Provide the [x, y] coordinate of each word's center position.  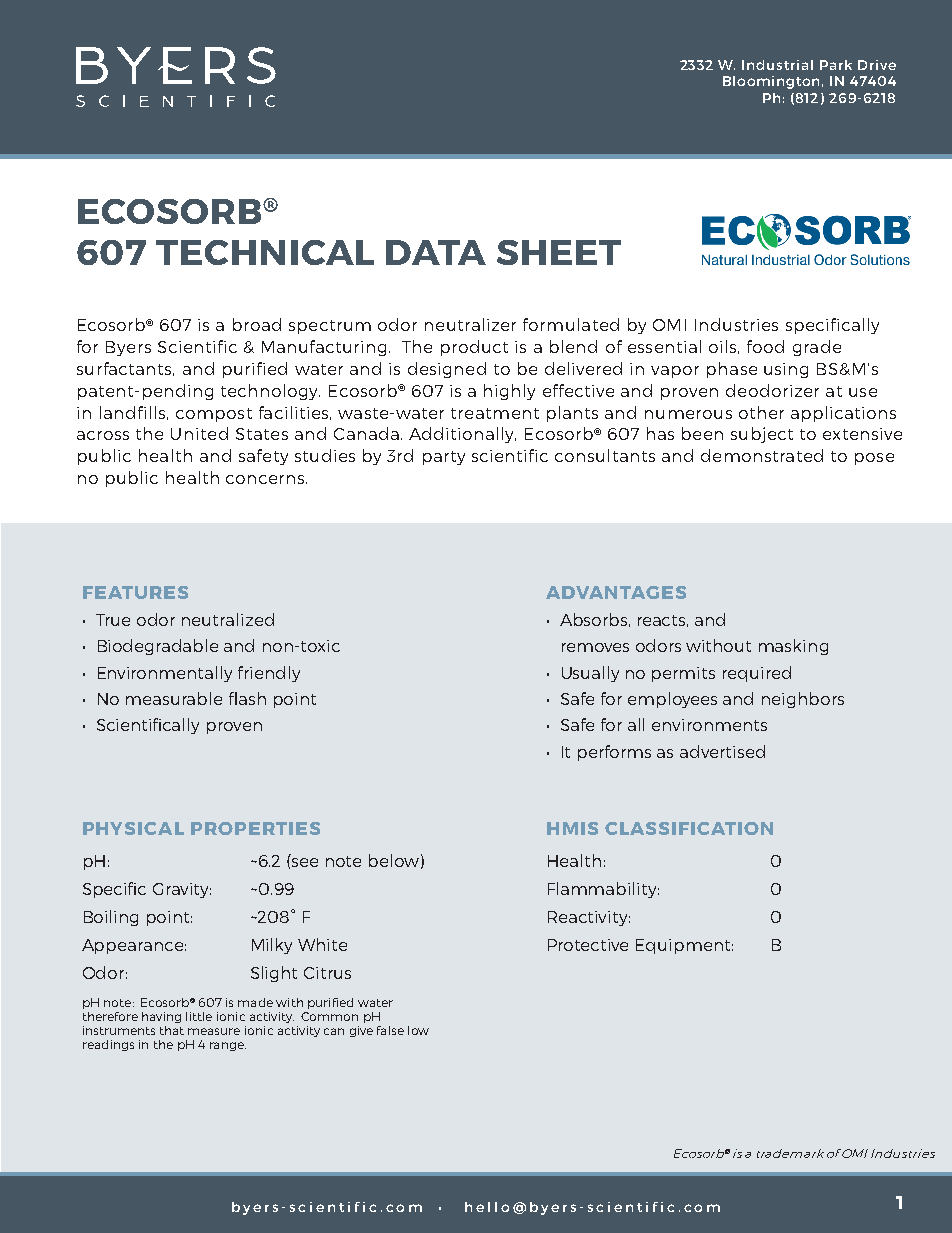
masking [793, 647]
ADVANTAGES [616, 592]
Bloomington [771, 82]
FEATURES [135, 592]
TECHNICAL [265, 252]
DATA [436, 252]
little [199, 1016]
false [390, 1030]
